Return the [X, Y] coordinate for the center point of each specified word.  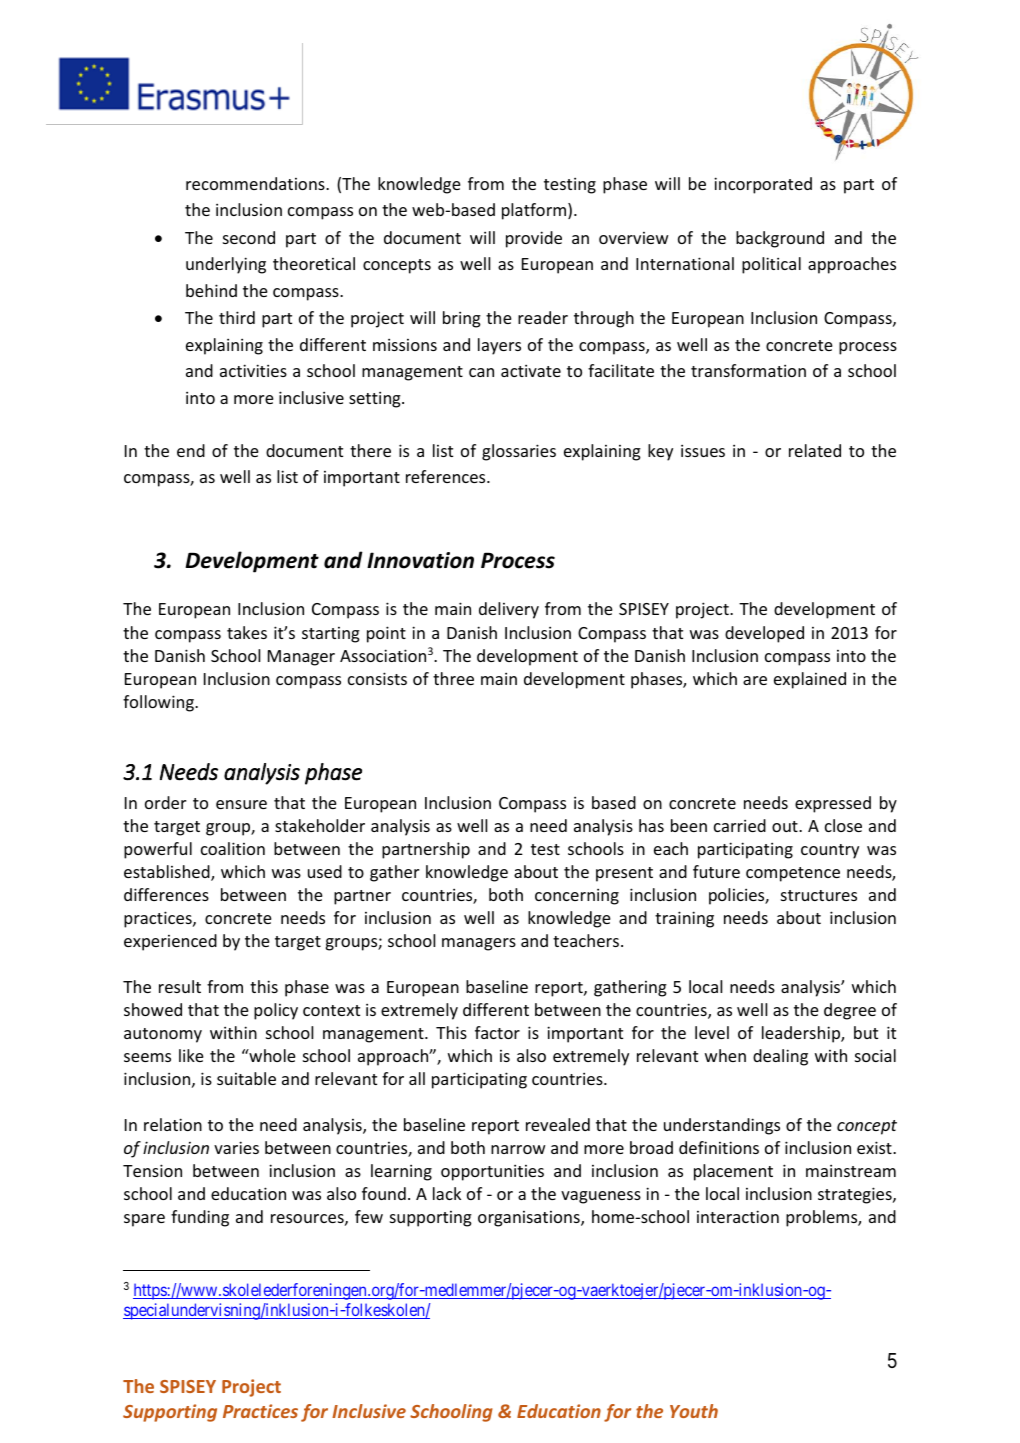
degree [850, 1011]
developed [764, 634]
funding [200, 1218]
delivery [509, 610]
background [780, 239]
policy [276, 1011]
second [249, 237]
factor [497, 1032]
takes [247, 632]
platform [535, 211]
